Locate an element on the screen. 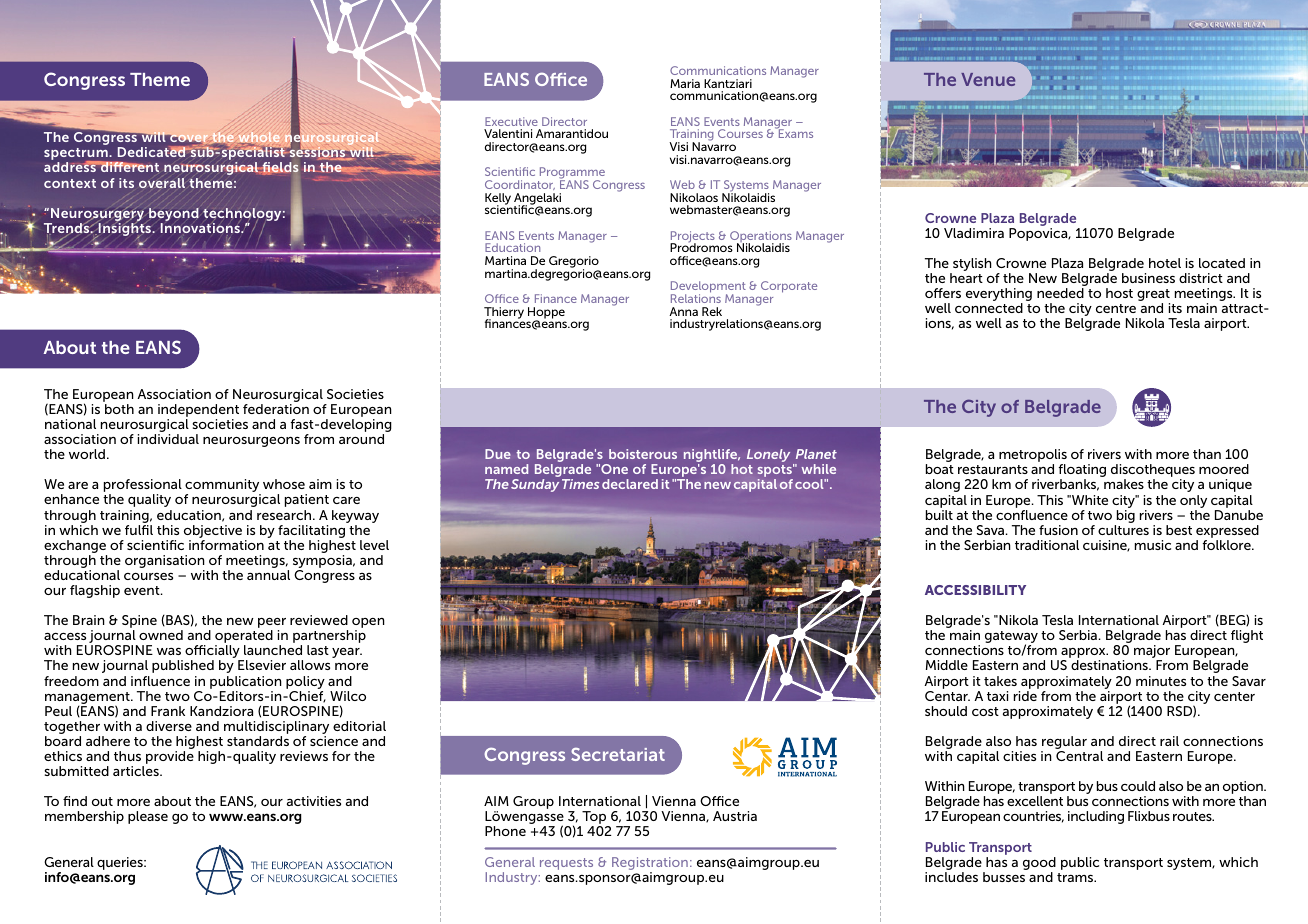  major is located at coordinates (1152, 653).
